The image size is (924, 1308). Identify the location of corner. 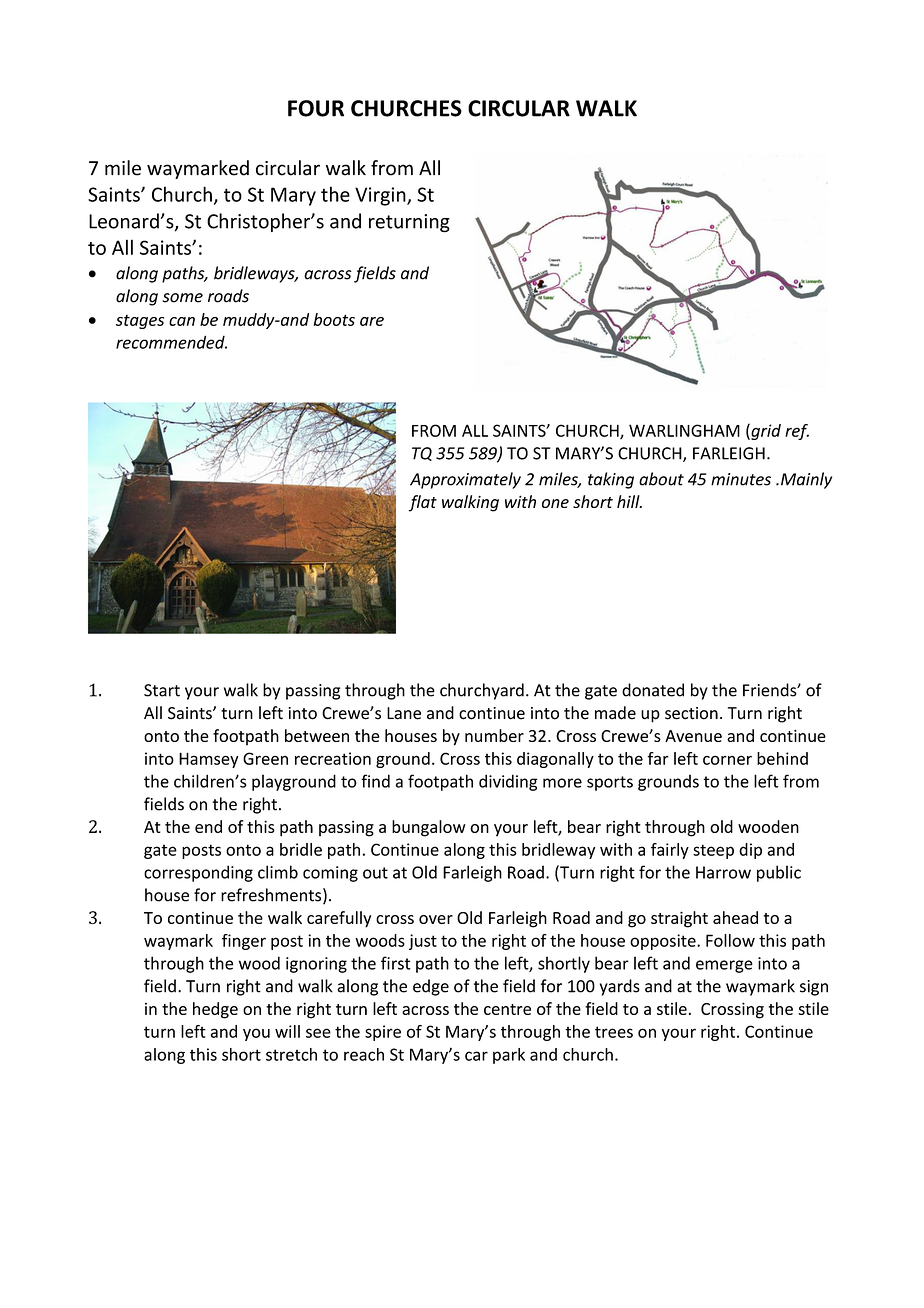
(727, 760).
